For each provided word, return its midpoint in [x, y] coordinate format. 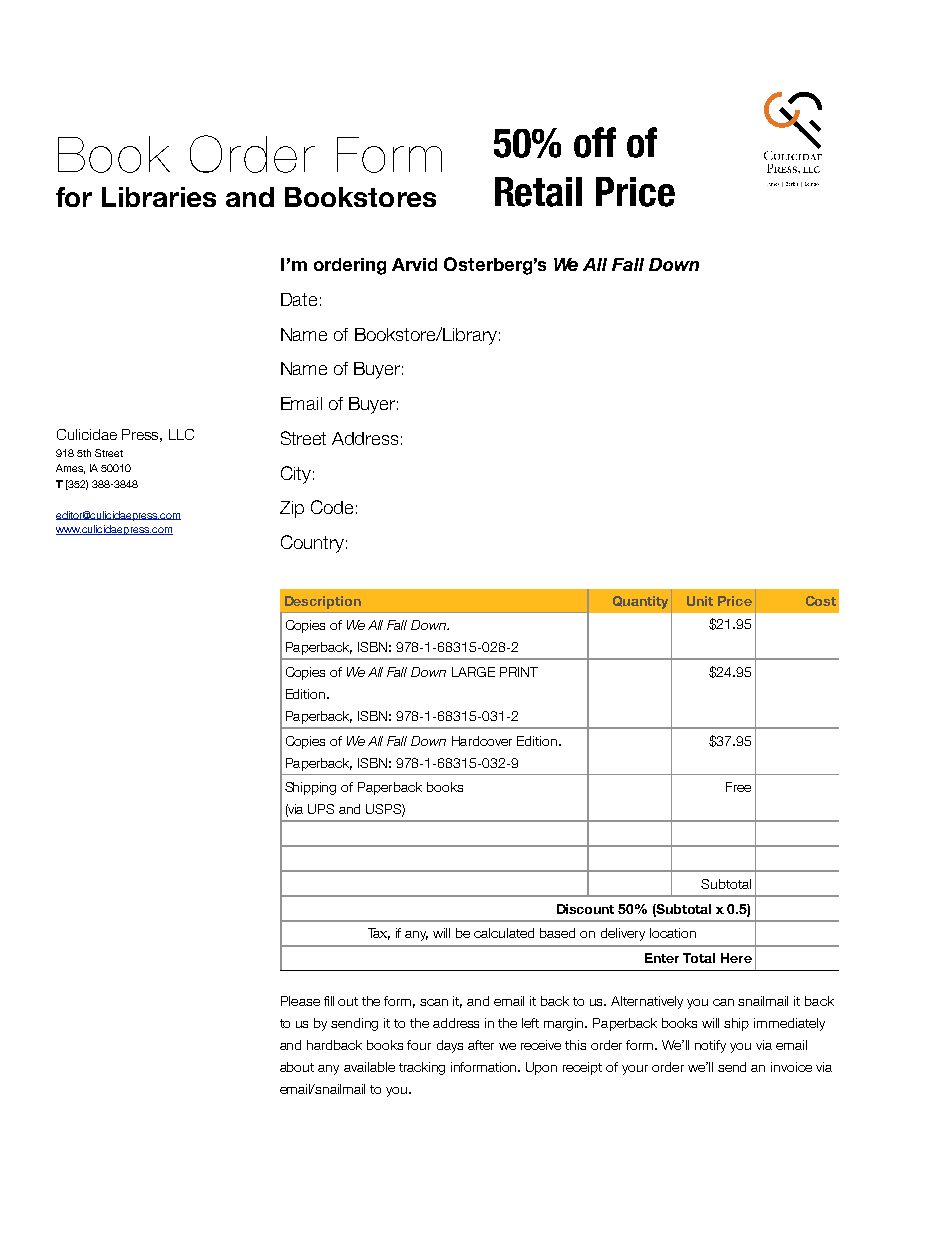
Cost [821, 601]
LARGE [473, 672]
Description [323, 602]
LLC [181, 434]
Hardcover [482, 741]
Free [738, 787]
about [297, 1067]
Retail [538, 192]
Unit [700, 601]
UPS [321, 809]
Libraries [159, 197]
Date [299, 299]
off [595, 142]
